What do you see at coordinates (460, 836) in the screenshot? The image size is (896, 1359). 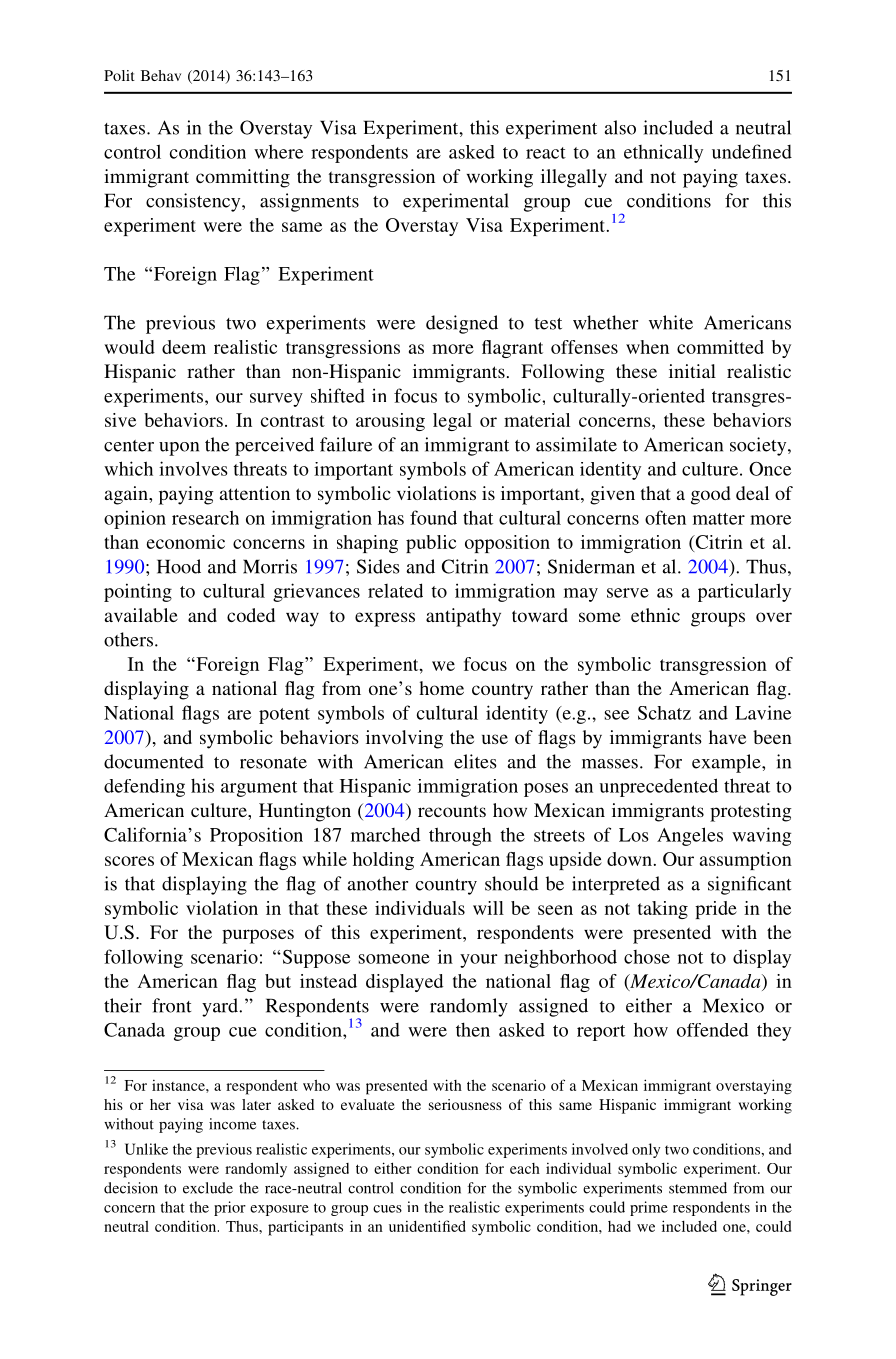 I see `through` at bounding box center [460, 836].
